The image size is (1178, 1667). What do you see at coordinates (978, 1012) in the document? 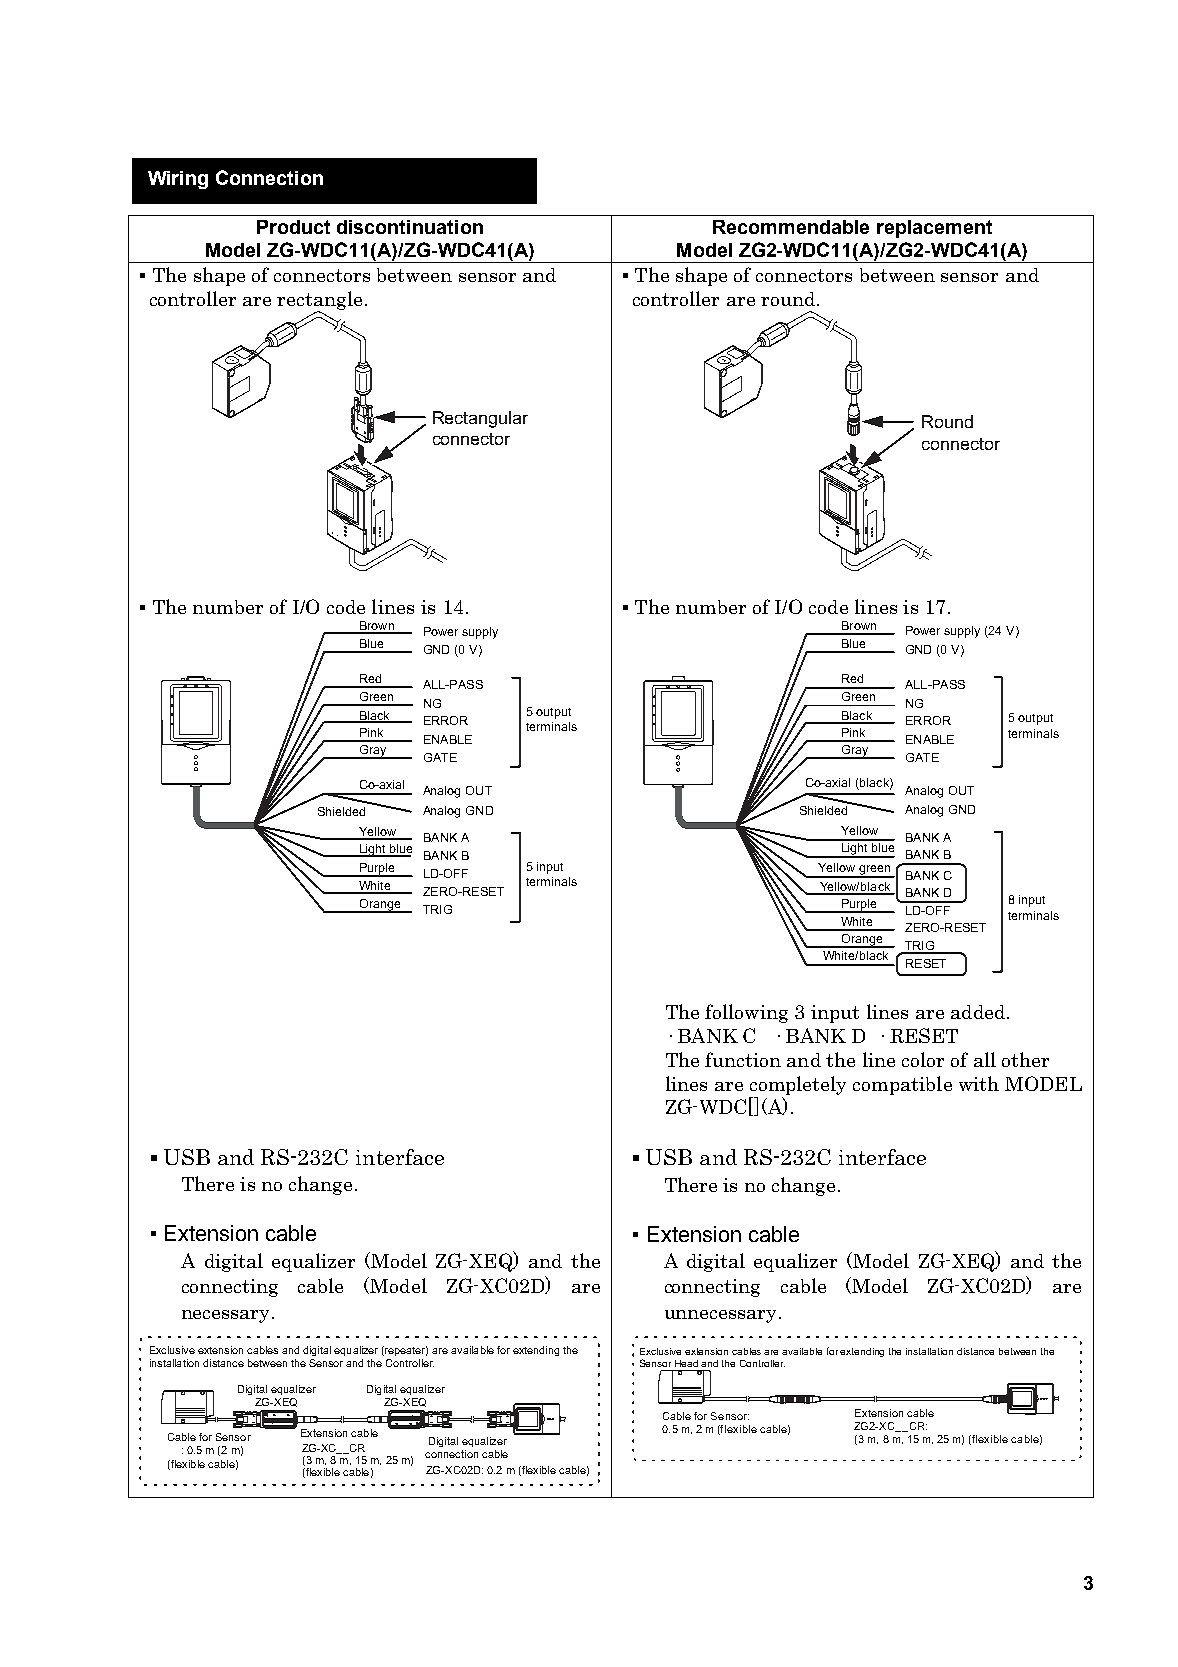
I see `added` at bounding box center [978, 1012].
